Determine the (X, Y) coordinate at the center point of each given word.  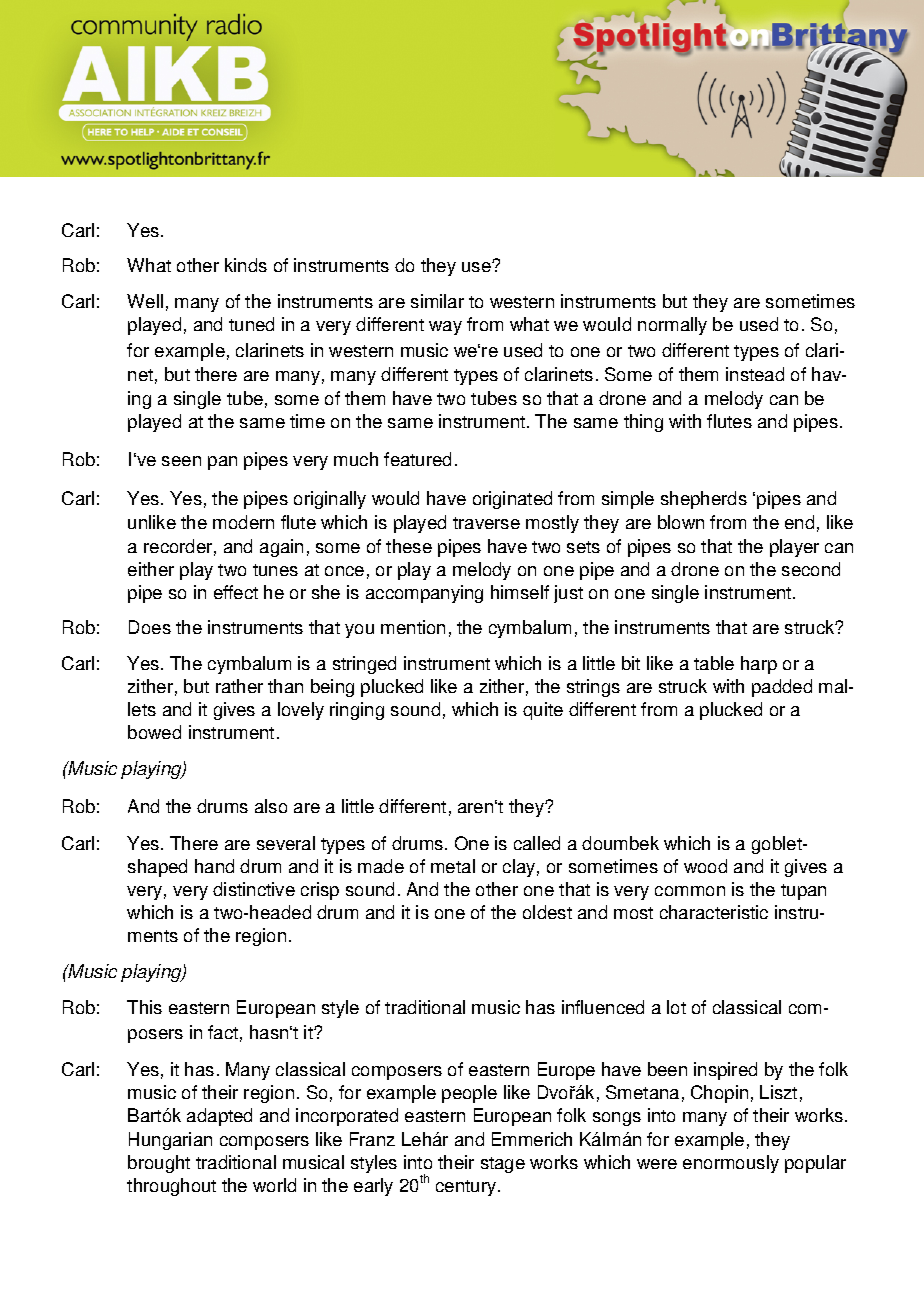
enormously (731, 1164)
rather (239, 686)
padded (782, 688)
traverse (486, 523)
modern (243, 522)
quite (543, 711)
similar (437, 301)
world (274, 1185)
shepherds (704, 500)
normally (672, 326)
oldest (547, 912)
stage (503, 1165)
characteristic (714, 912)
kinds (246, 265)
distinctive (254, 889)
